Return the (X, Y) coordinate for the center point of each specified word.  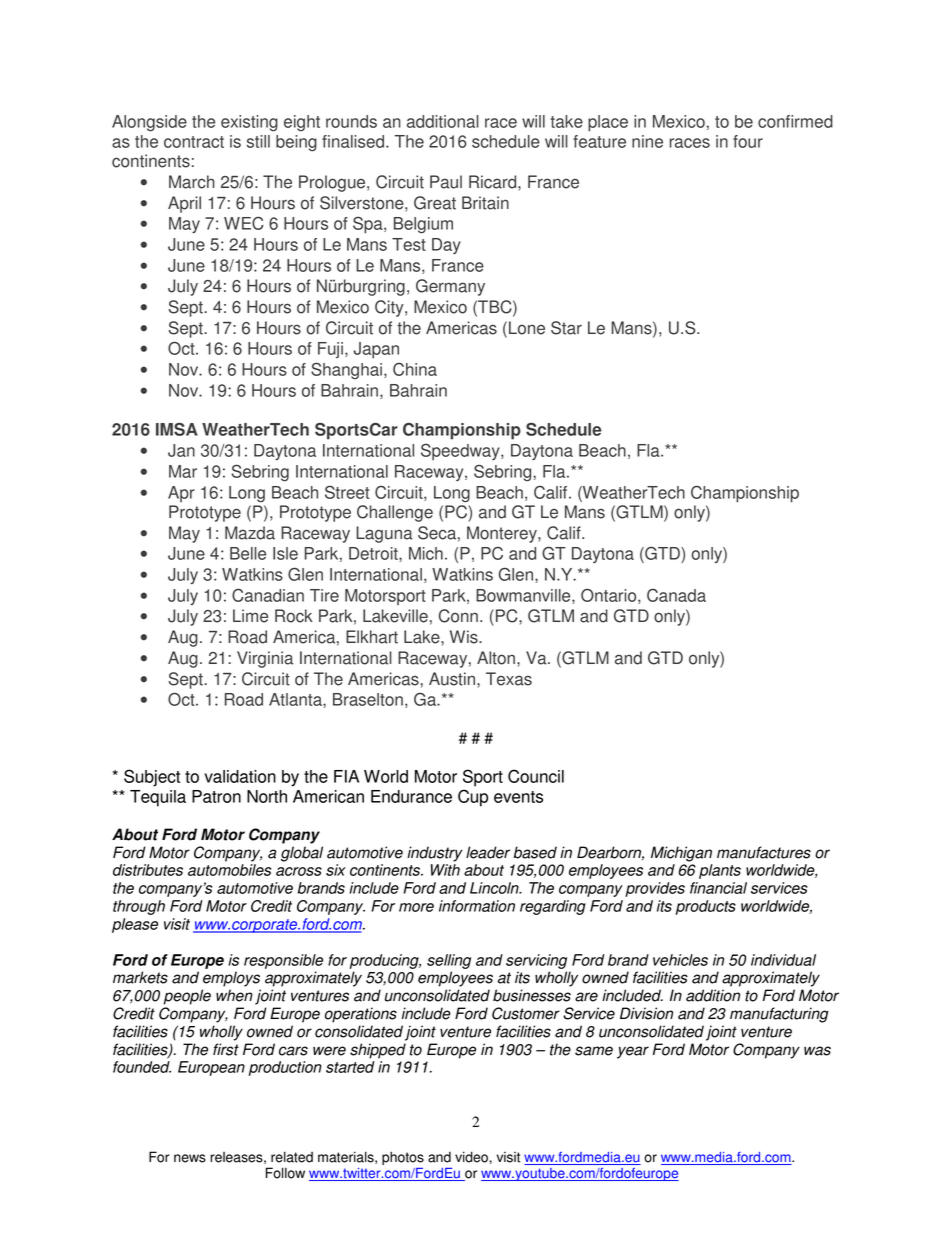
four (748, 141)
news (190, 1158)
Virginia (265, 659)
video (472, 1157)
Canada (676, 595)
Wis (465, 637)
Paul (446, 182)
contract (194, 142)
